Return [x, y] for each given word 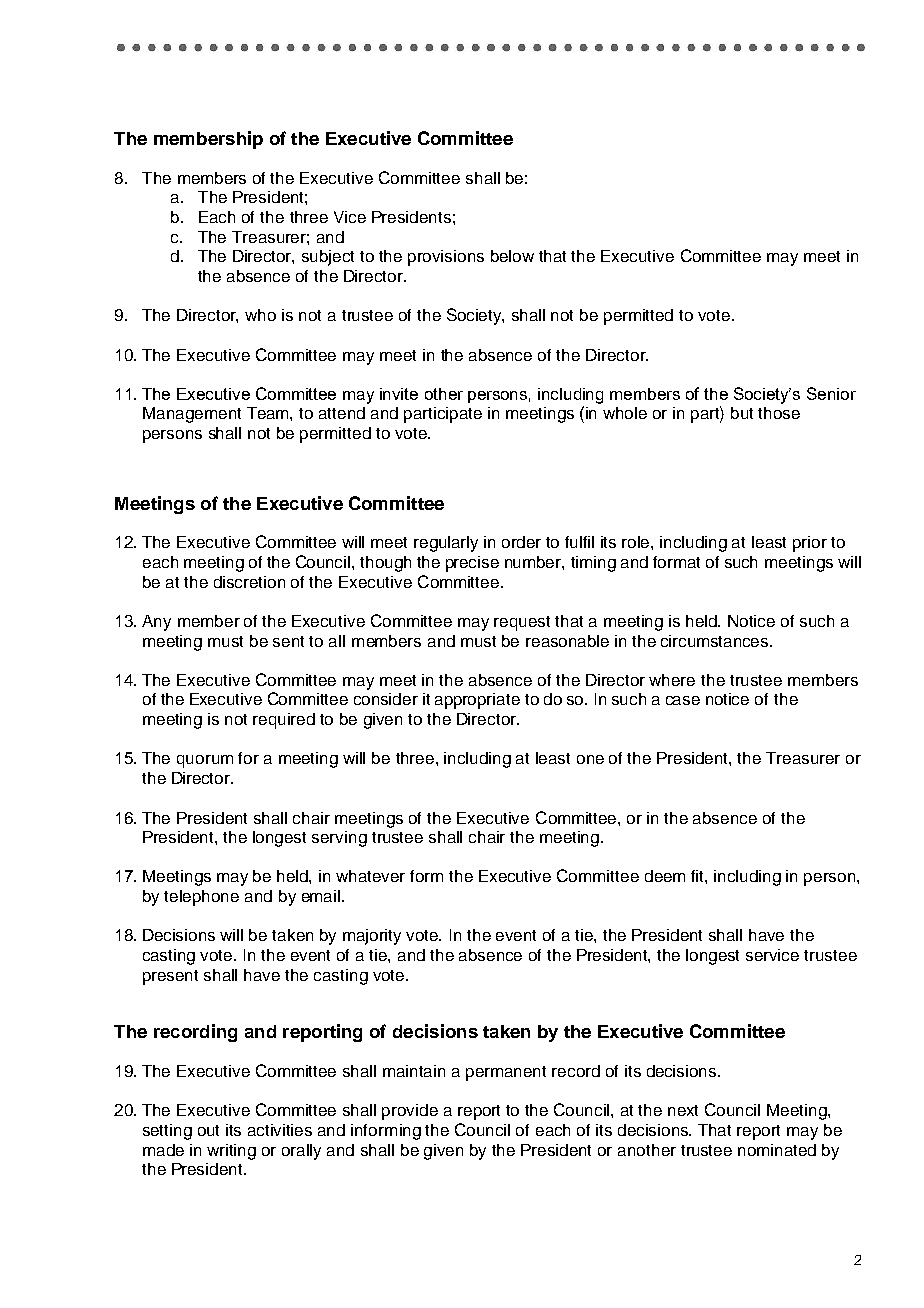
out [208, 1130]
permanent [506, 1073]
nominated [777, 1150]
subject [328, 258]
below [512, 256]
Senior [831, 393]
